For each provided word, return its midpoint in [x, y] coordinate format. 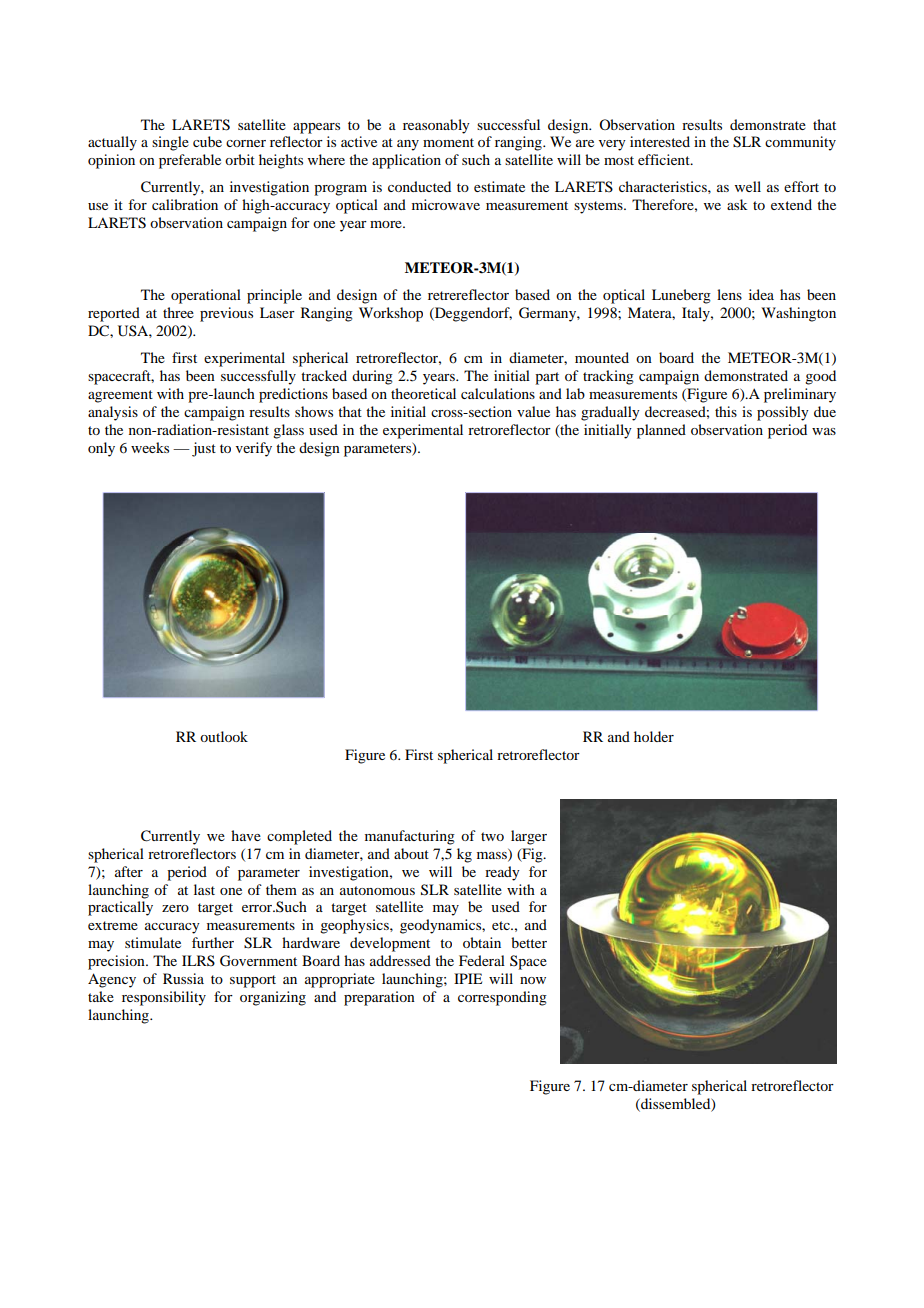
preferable [190, 161]
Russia [183, 978]
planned [661, 431]
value [533, 411]
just [204, 449]
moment [448, 142]
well [748, 186]
